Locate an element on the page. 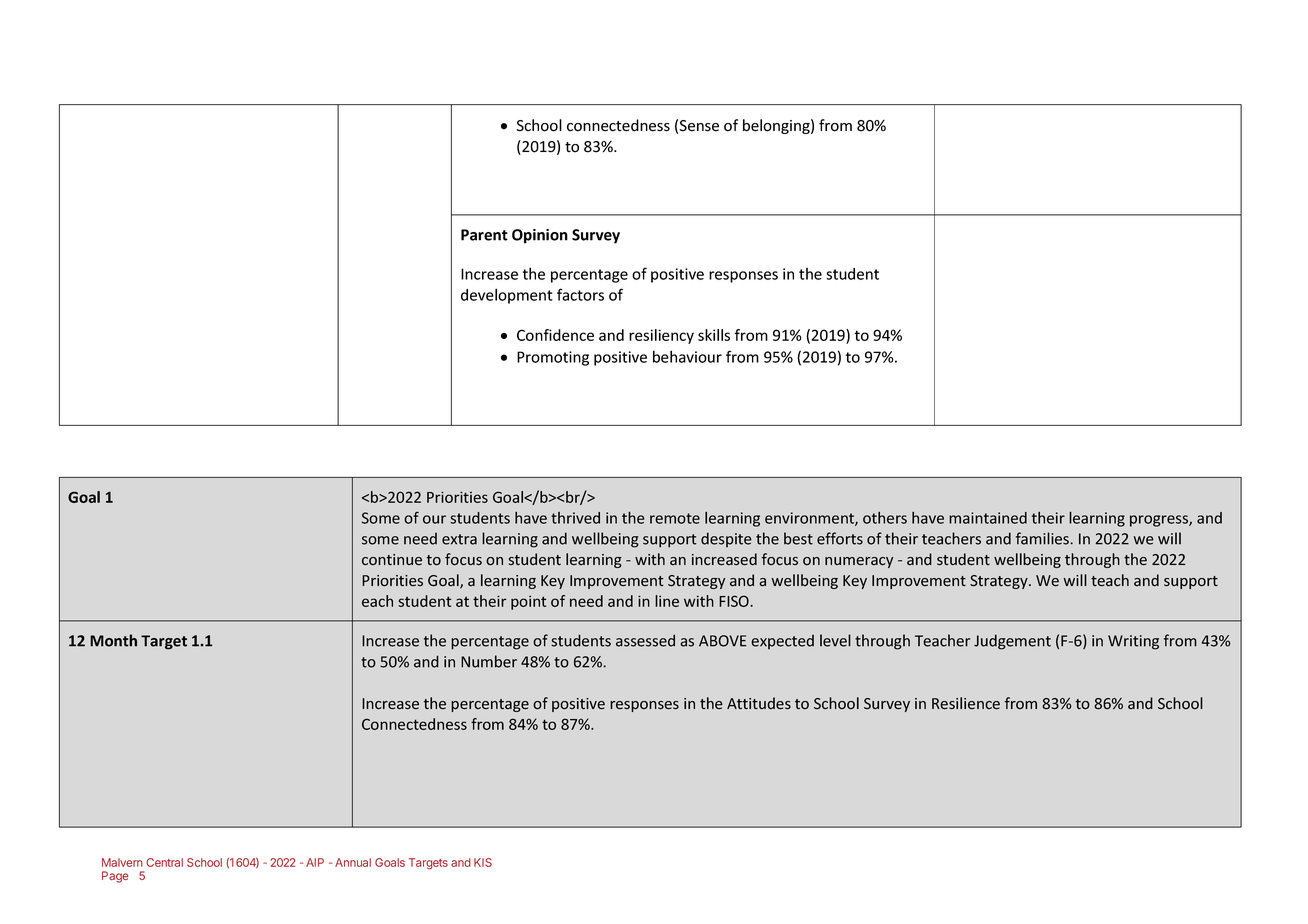 This page has height=924, width=1308. Judgement is located at coordinates (1012, 642).
